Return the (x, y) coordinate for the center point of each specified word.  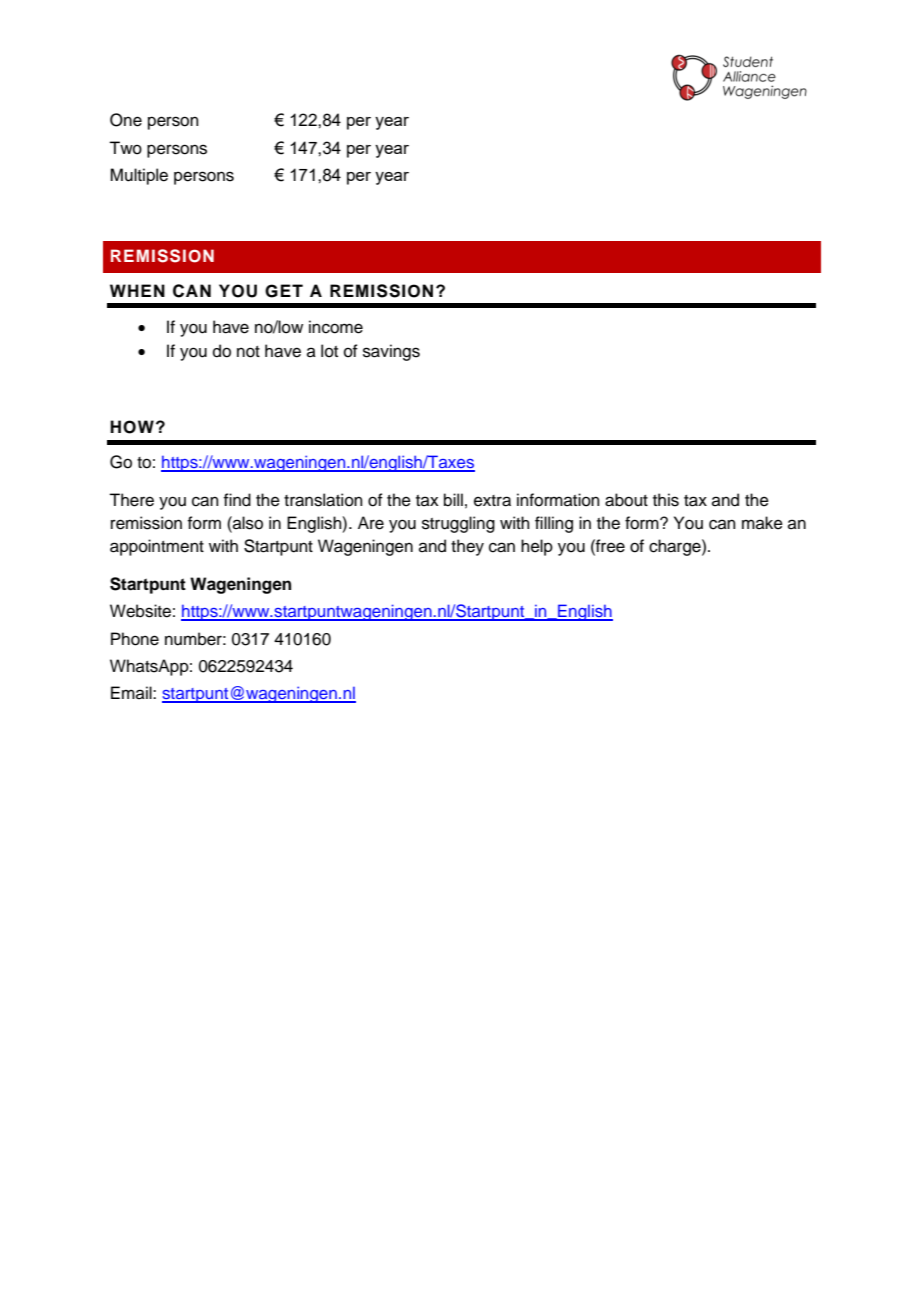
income (336, 327)
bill (453, 500)
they (467, 547)
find (237, 500)
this (666, 500)
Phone (135, 639)
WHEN (137, 290)
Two (125, 148)
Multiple (139, 176)
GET (284, 291)
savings (391, 352)
